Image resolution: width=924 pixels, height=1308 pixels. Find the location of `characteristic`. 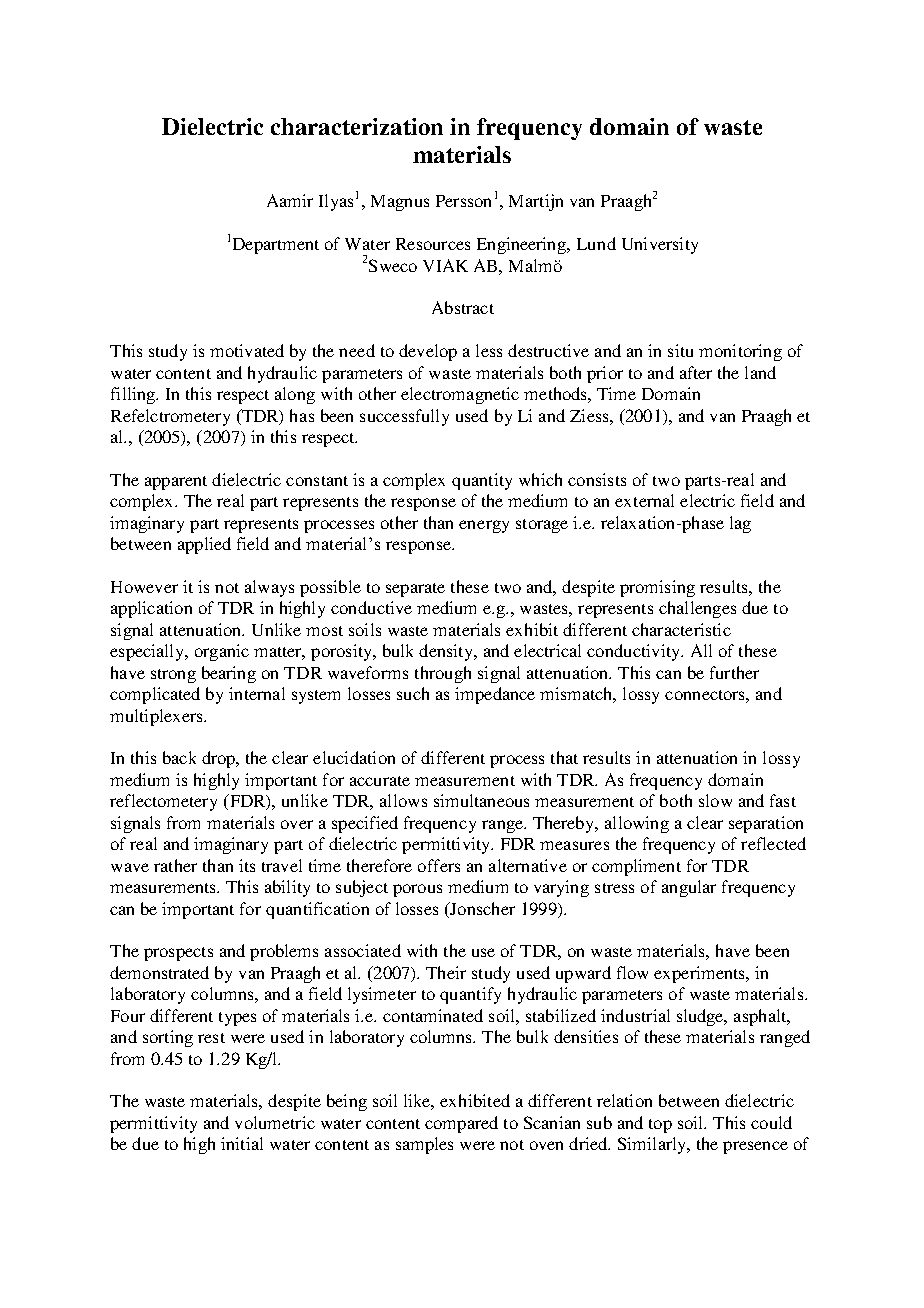

characteristic is located at coordinates (681, 629).
